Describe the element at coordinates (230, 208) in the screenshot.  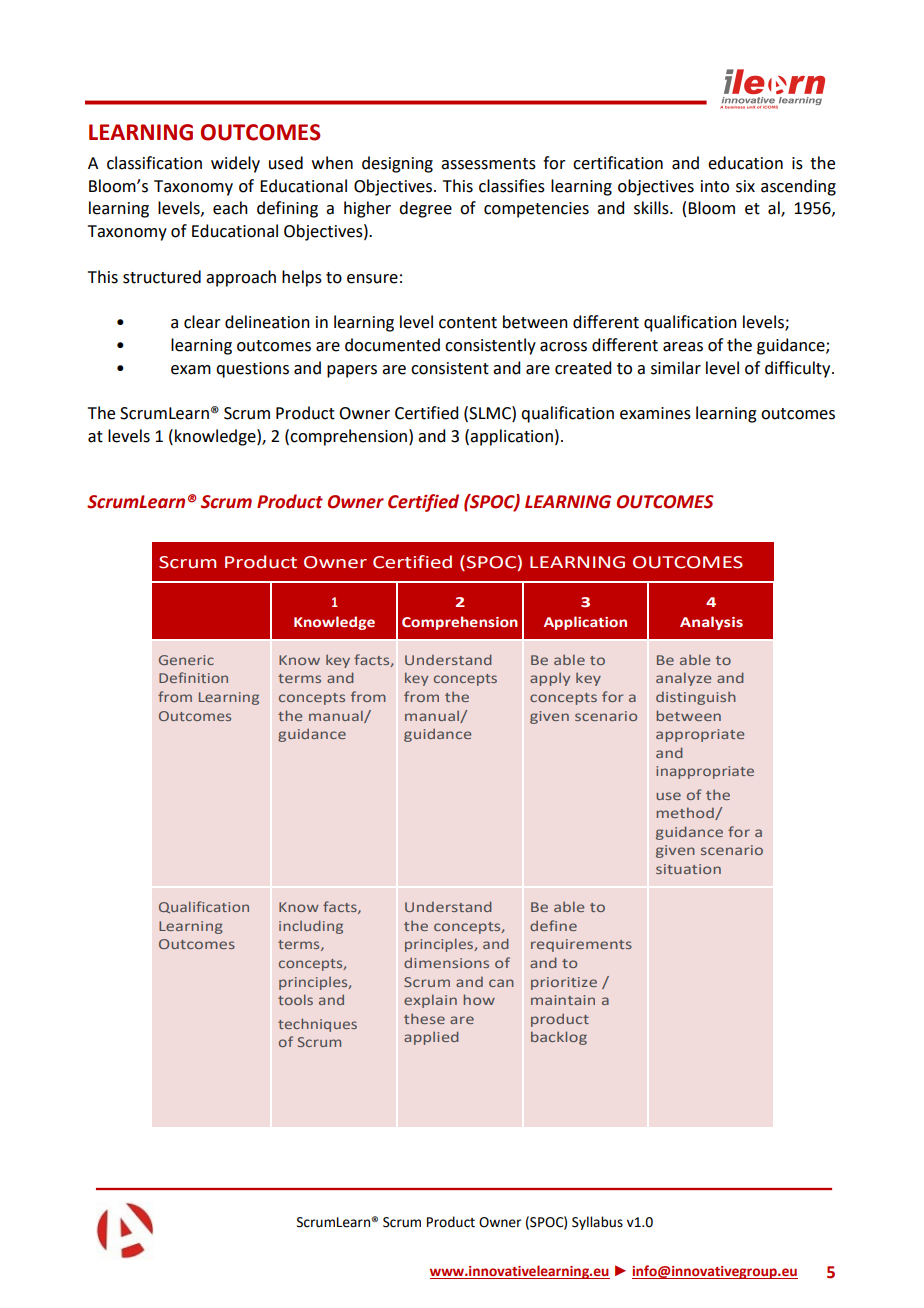
I see `each` at that location.
